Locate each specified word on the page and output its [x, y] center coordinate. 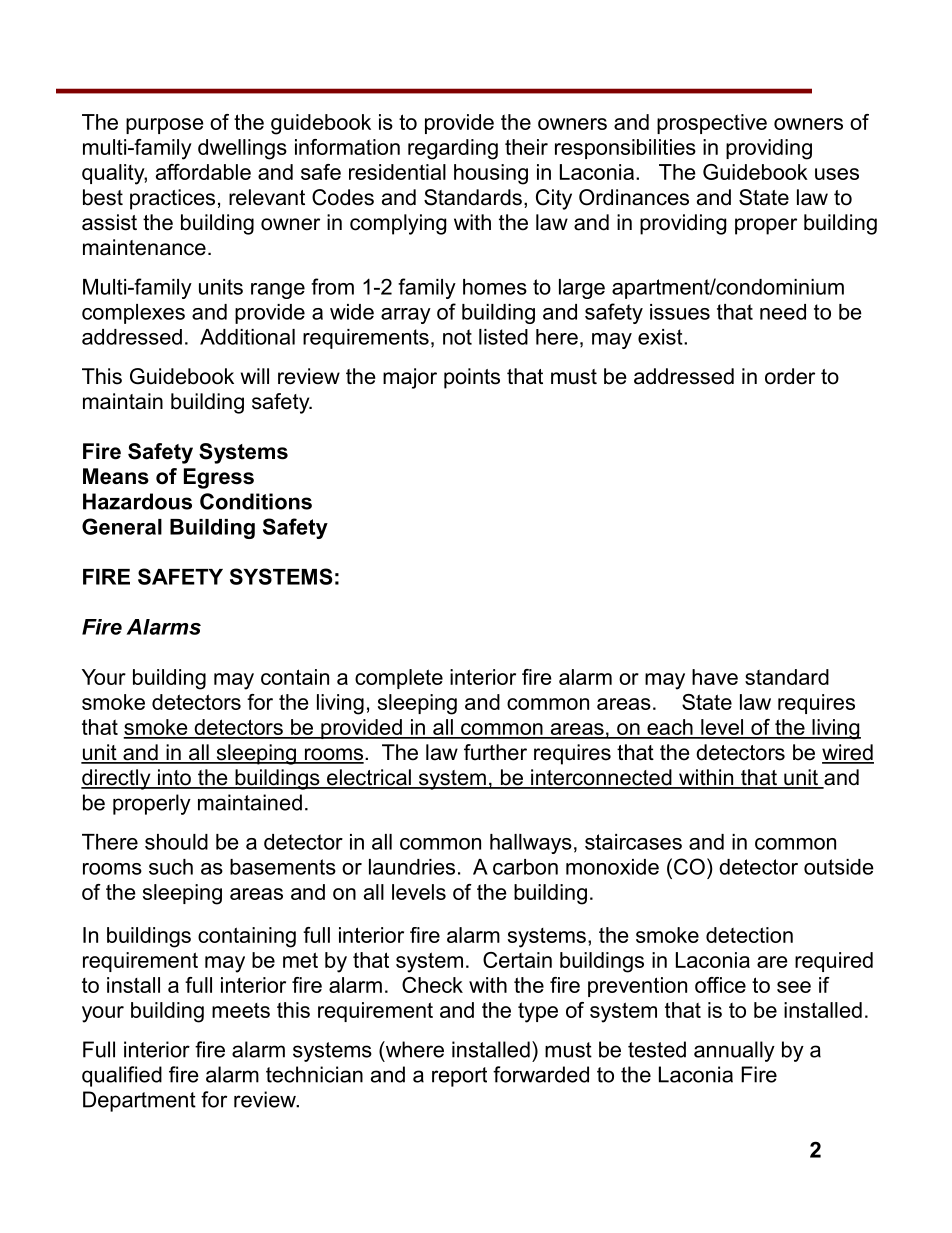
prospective [712, 124]
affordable [203, 172]
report [459, 1077]
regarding [453, 149]
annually [734, 1051]
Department [139, 1101]
